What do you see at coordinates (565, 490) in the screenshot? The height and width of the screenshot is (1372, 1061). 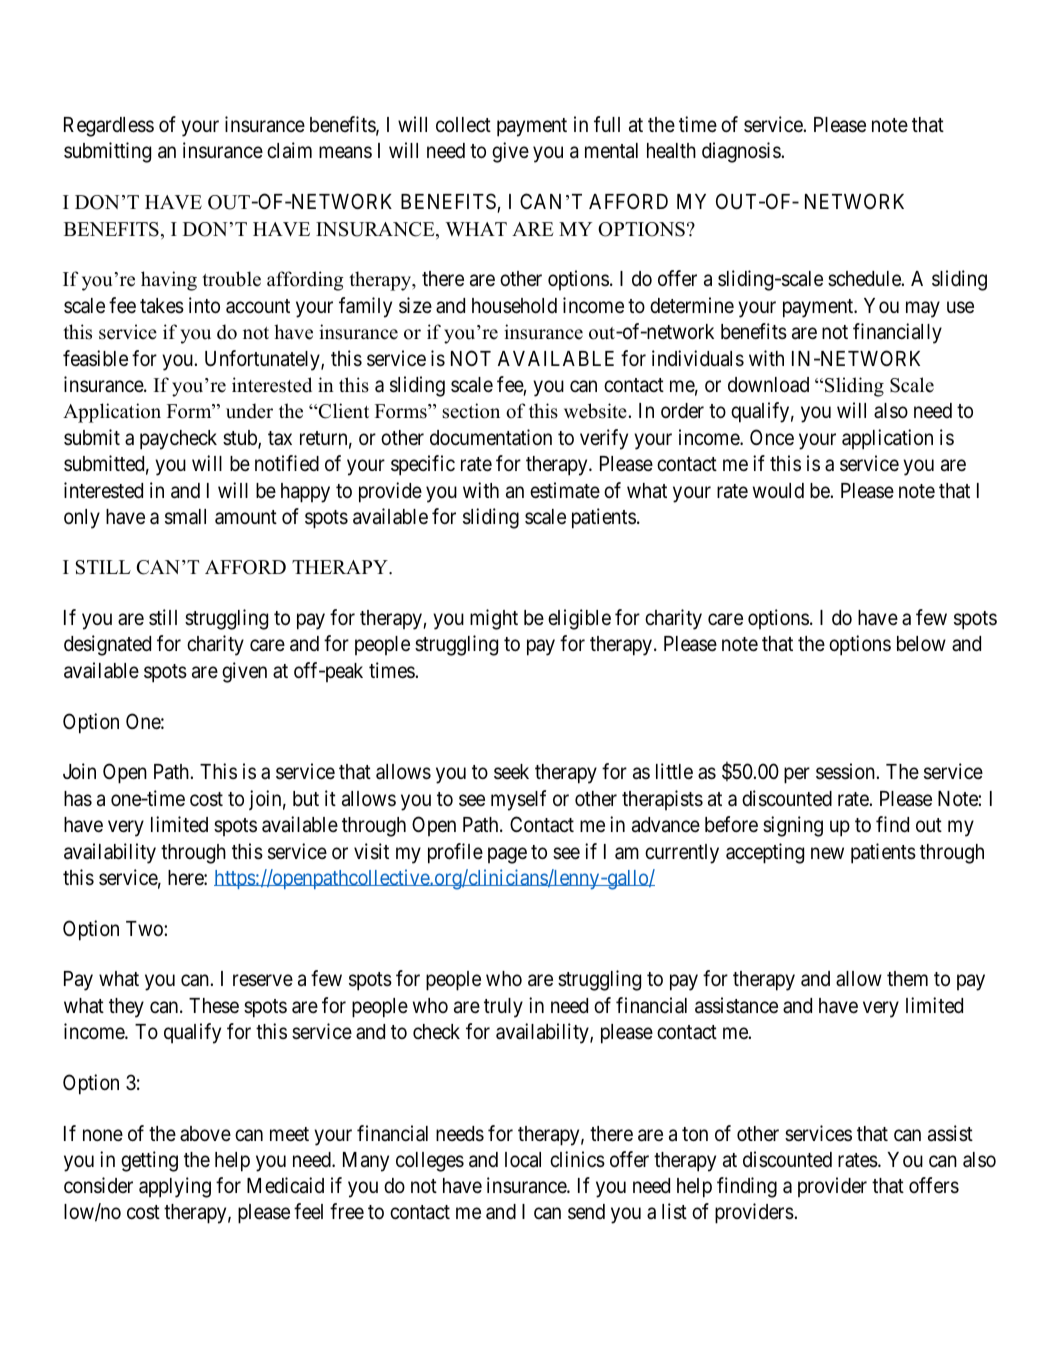 I see `estimate` at bounding box center [565, 490].
